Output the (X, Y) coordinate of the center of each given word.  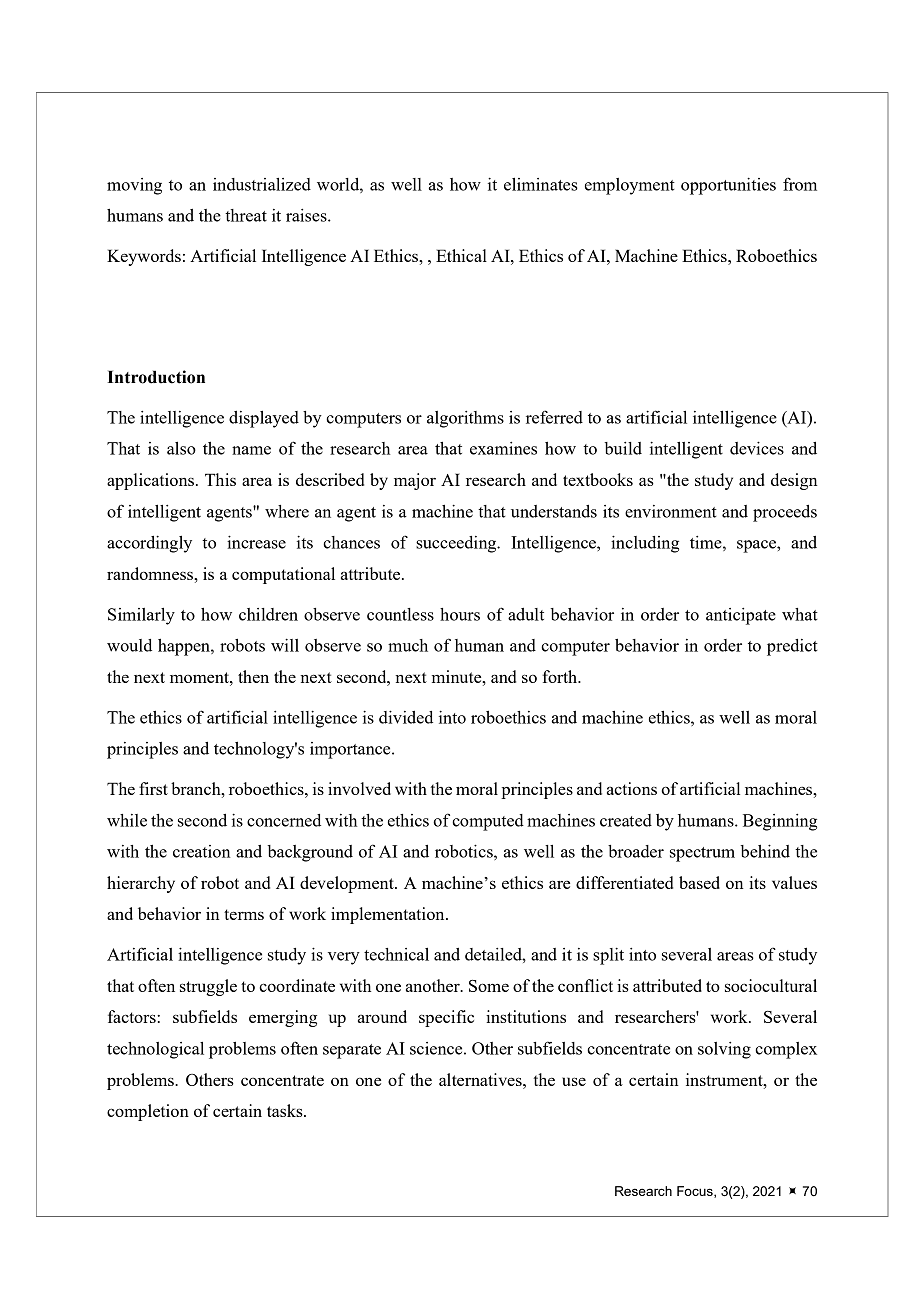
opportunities (728, 186)
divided (406, 717)
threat (246, 215)
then (253, 676)
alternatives (481, 1079)
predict (792, 647)
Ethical (461, 255)
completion (148, 1112)
